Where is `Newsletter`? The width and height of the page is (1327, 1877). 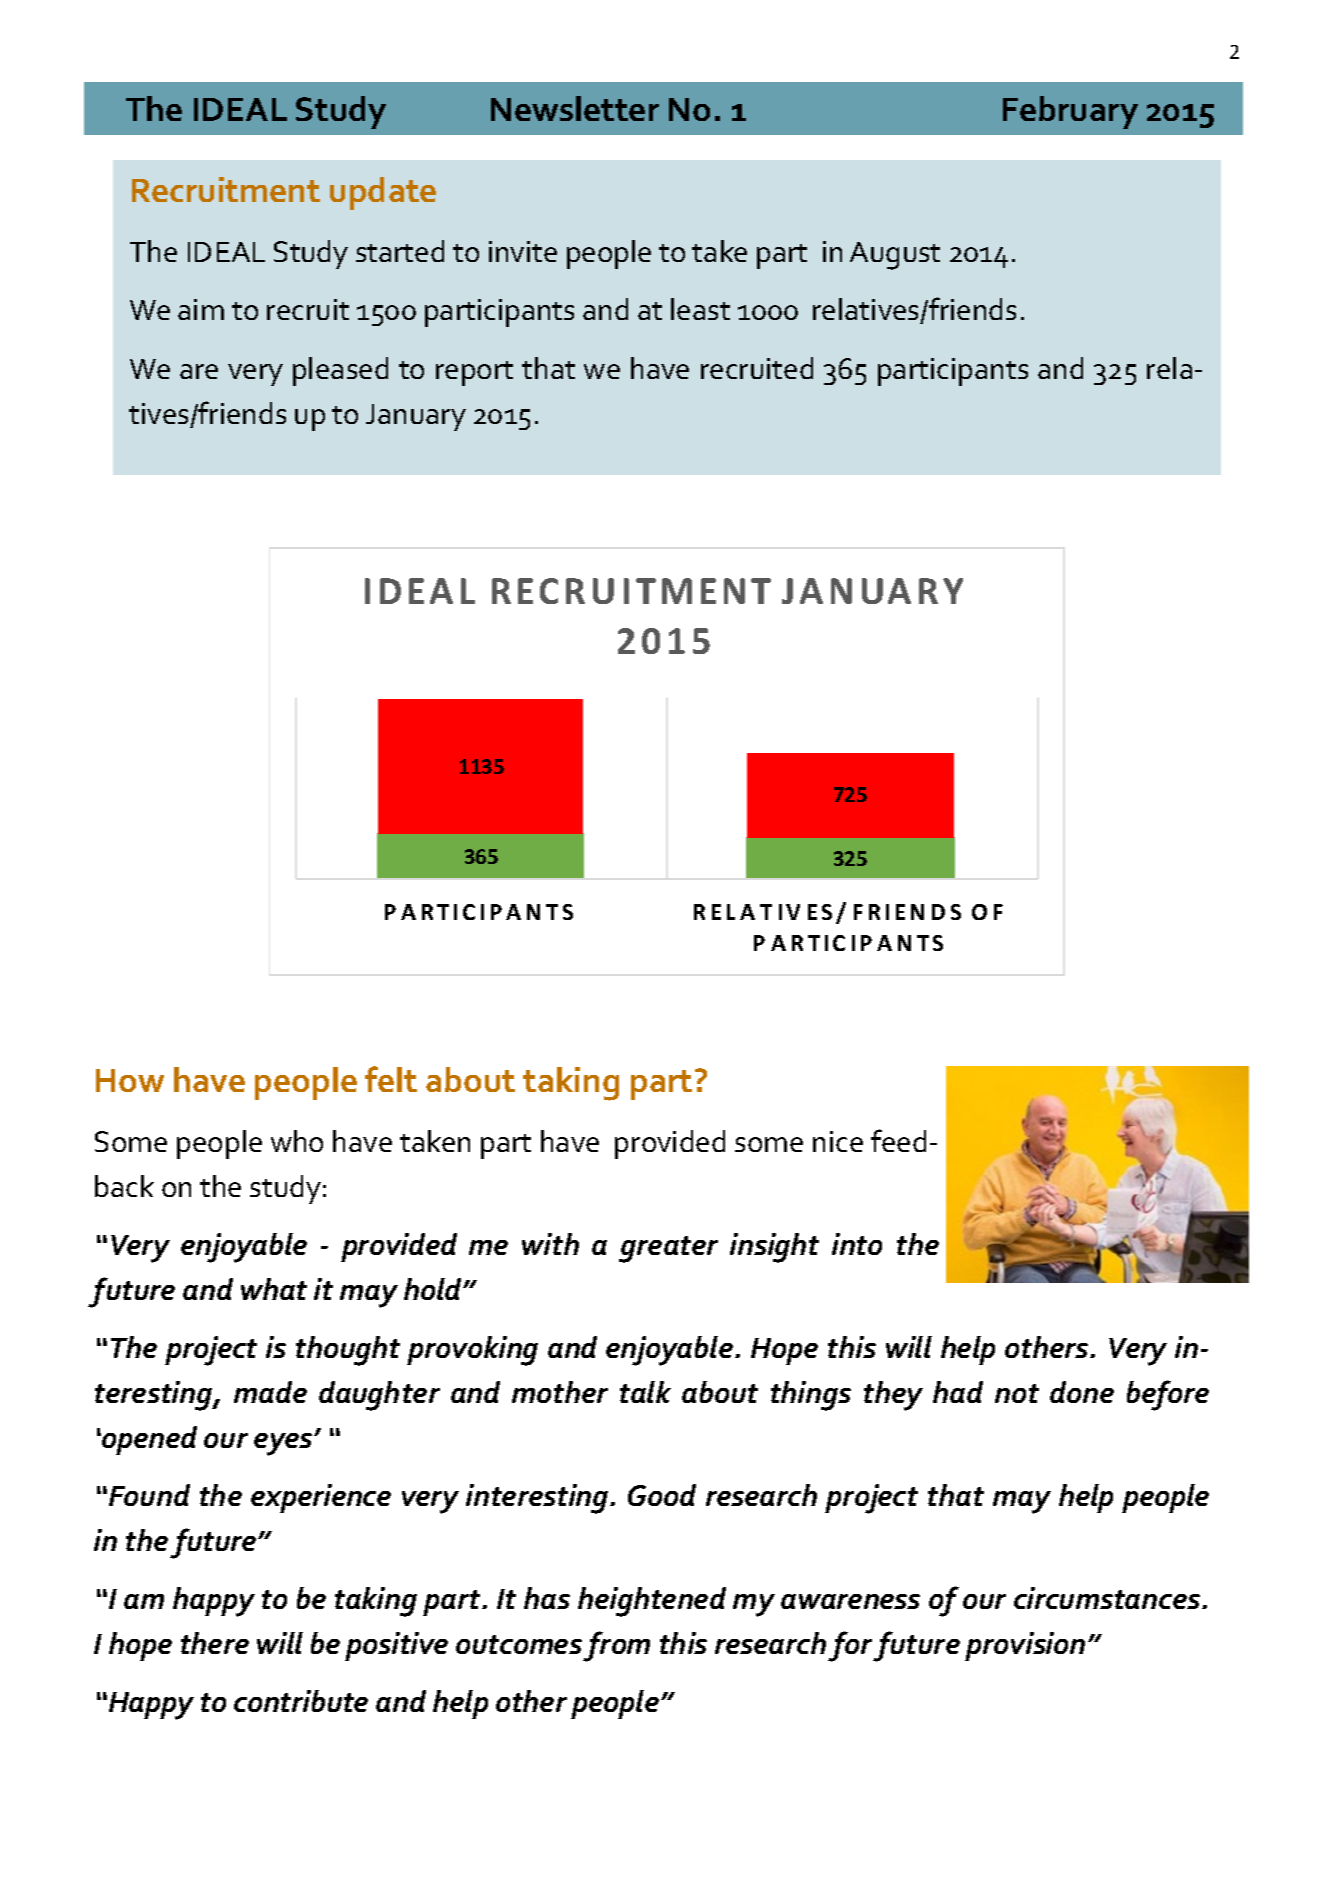
Newsletter is located at coordinates (575, 108).
